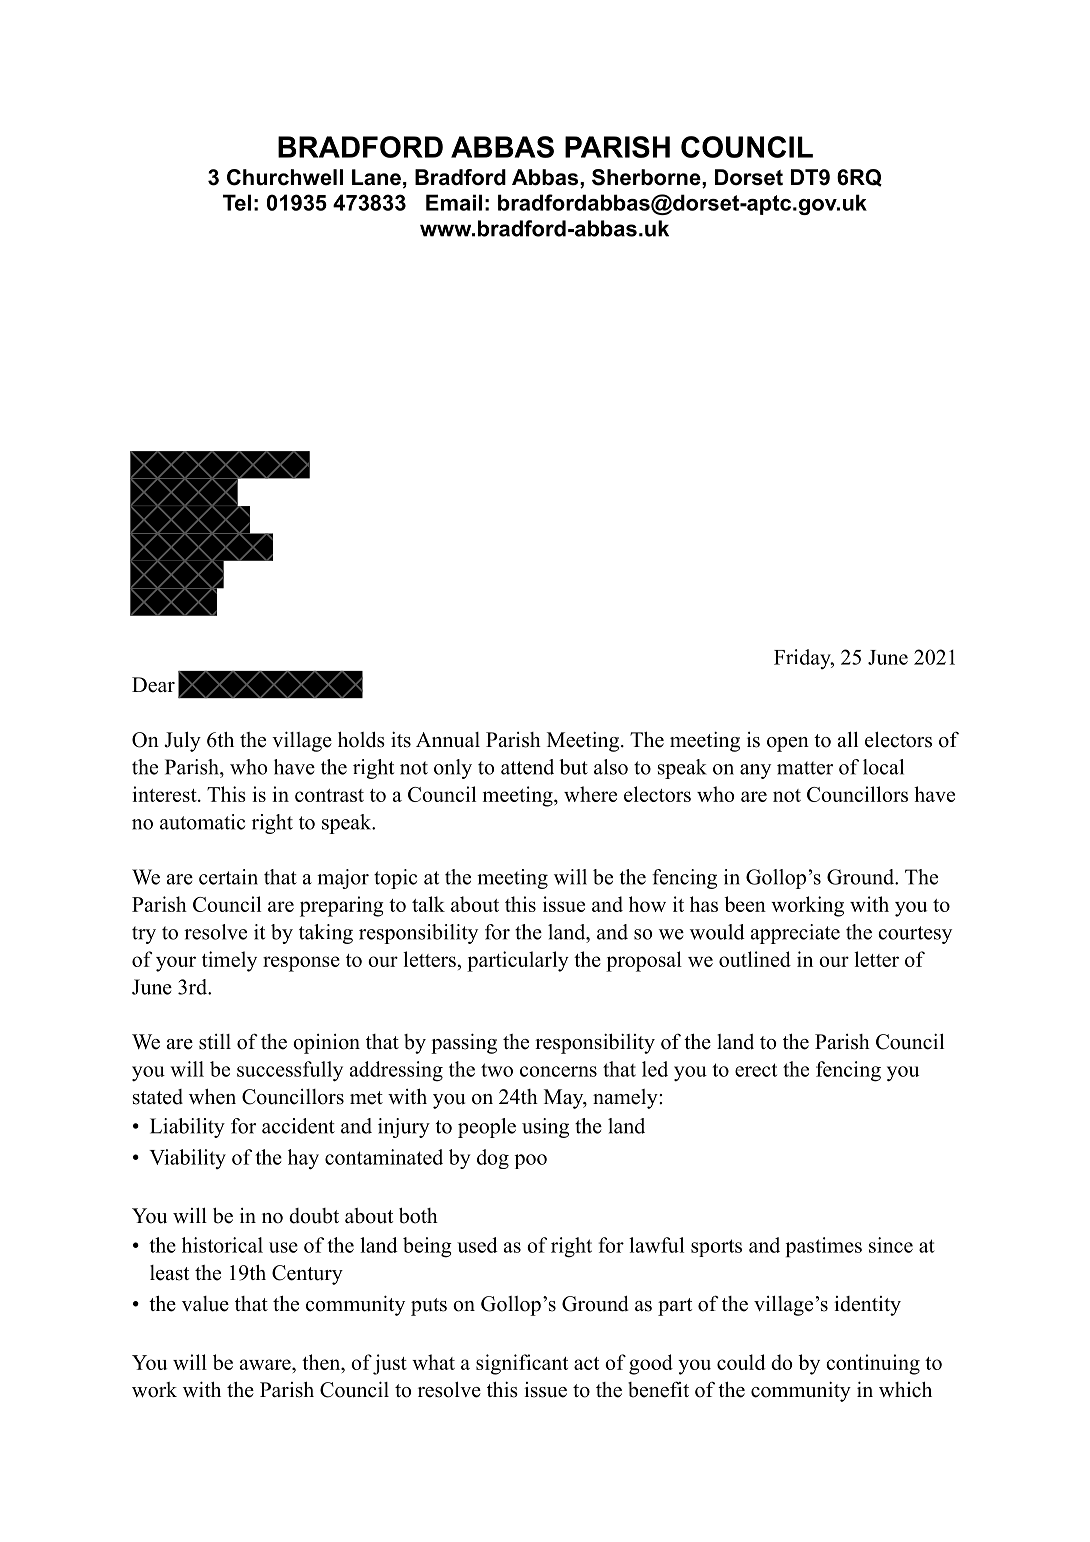 The width and height of the image is (1090, 1542). I want to click on Lane, so click(376, 177).
